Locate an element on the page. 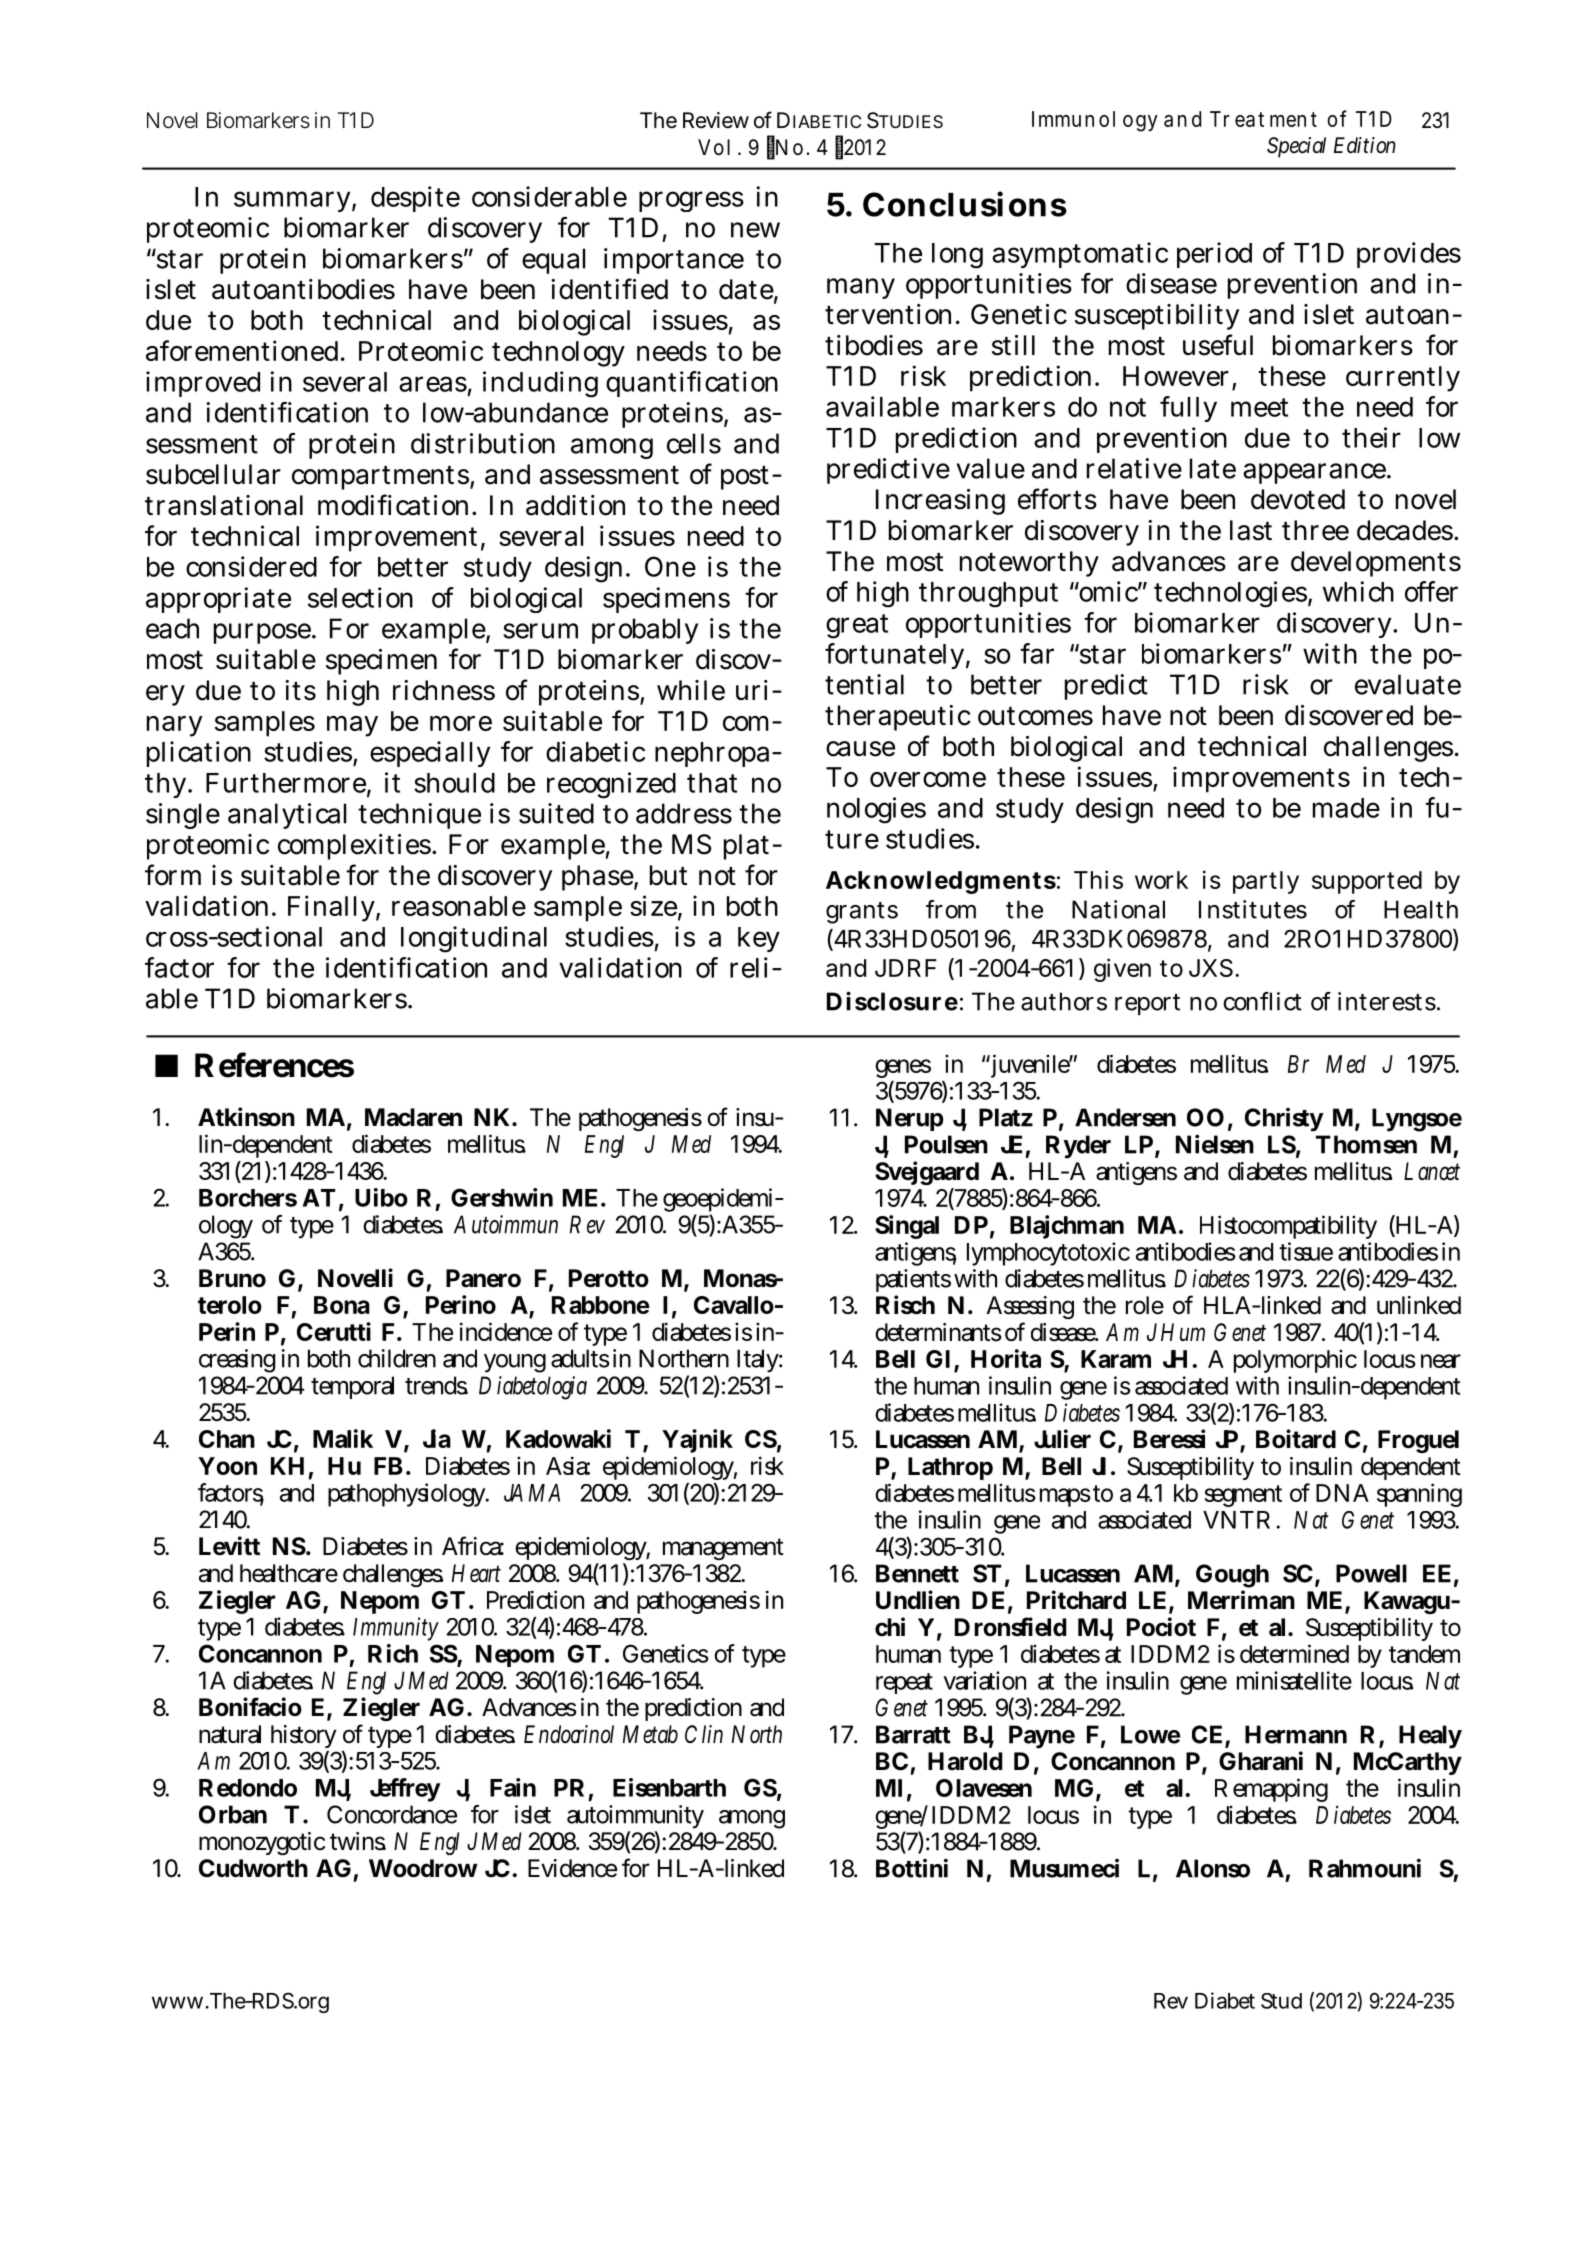 Image resolution: width=1596 pixels, height=2258 pixels. Disclosure is located at coordinates (892, 1001).
